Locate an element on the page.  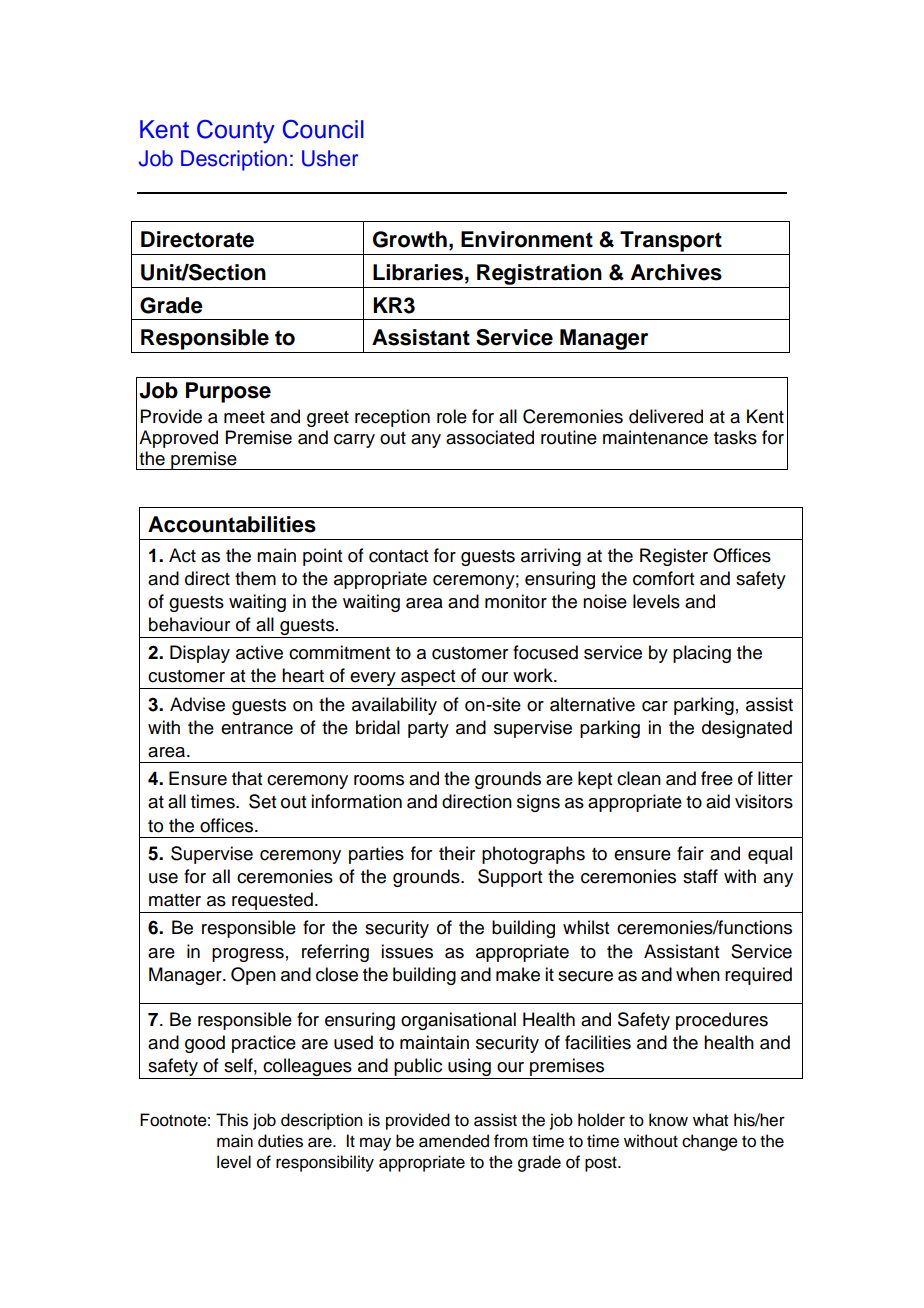
delivered is located at coordinates (666, 416).
